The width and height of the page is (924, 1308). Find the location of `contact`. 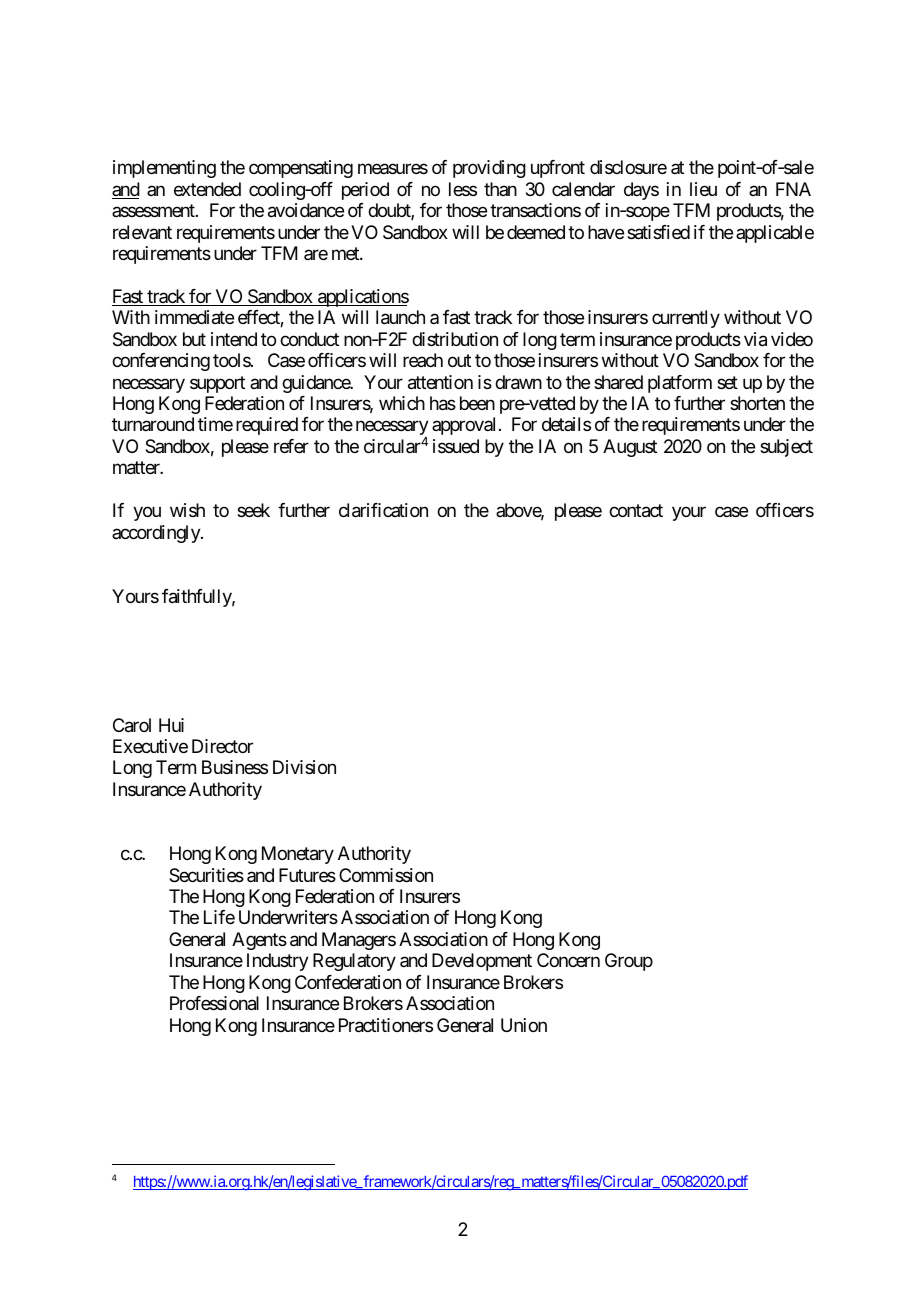

contact is located at coordinates (636, 511).
